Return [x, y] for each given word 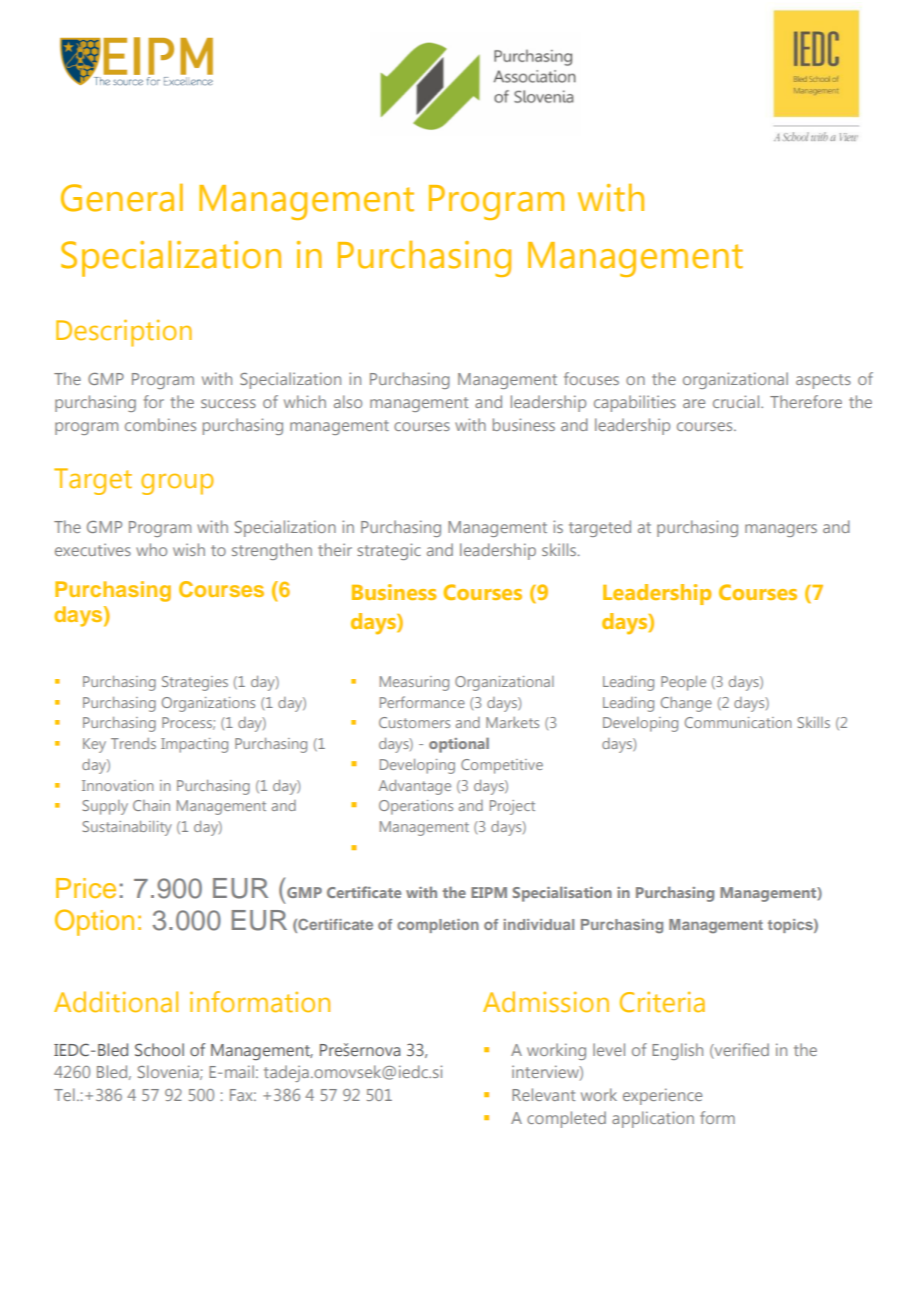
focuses [591, 378]
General [122, 198]
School [159, 1049]
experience [662, 1096]
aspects [823, 381]
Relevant [543, 1094]
